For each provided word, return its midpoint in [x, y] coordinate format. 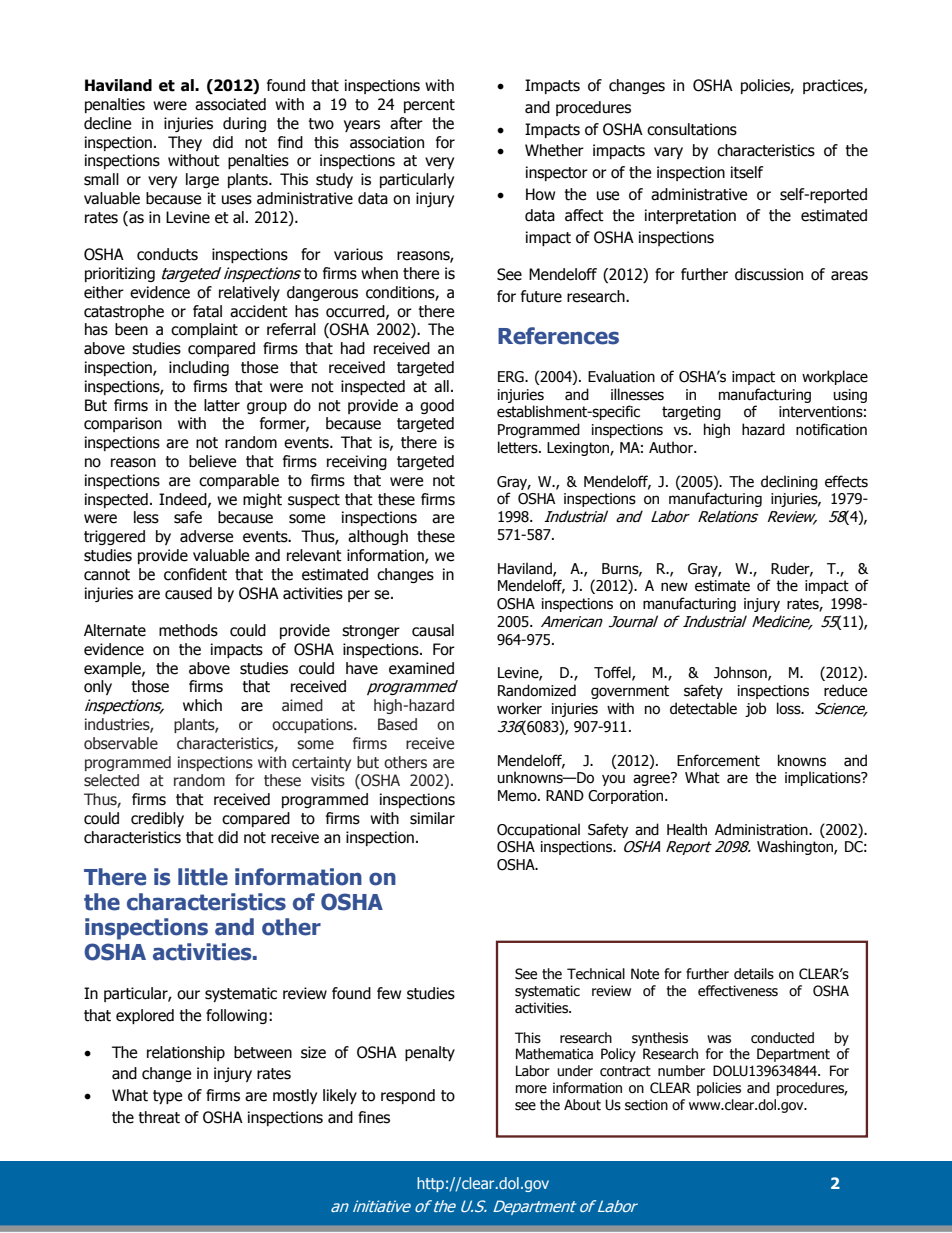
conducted [782, 1038]
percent [429, 106]
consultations [692, 129]
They [185, 143]
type [167, 1097]
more [531, 1089]
